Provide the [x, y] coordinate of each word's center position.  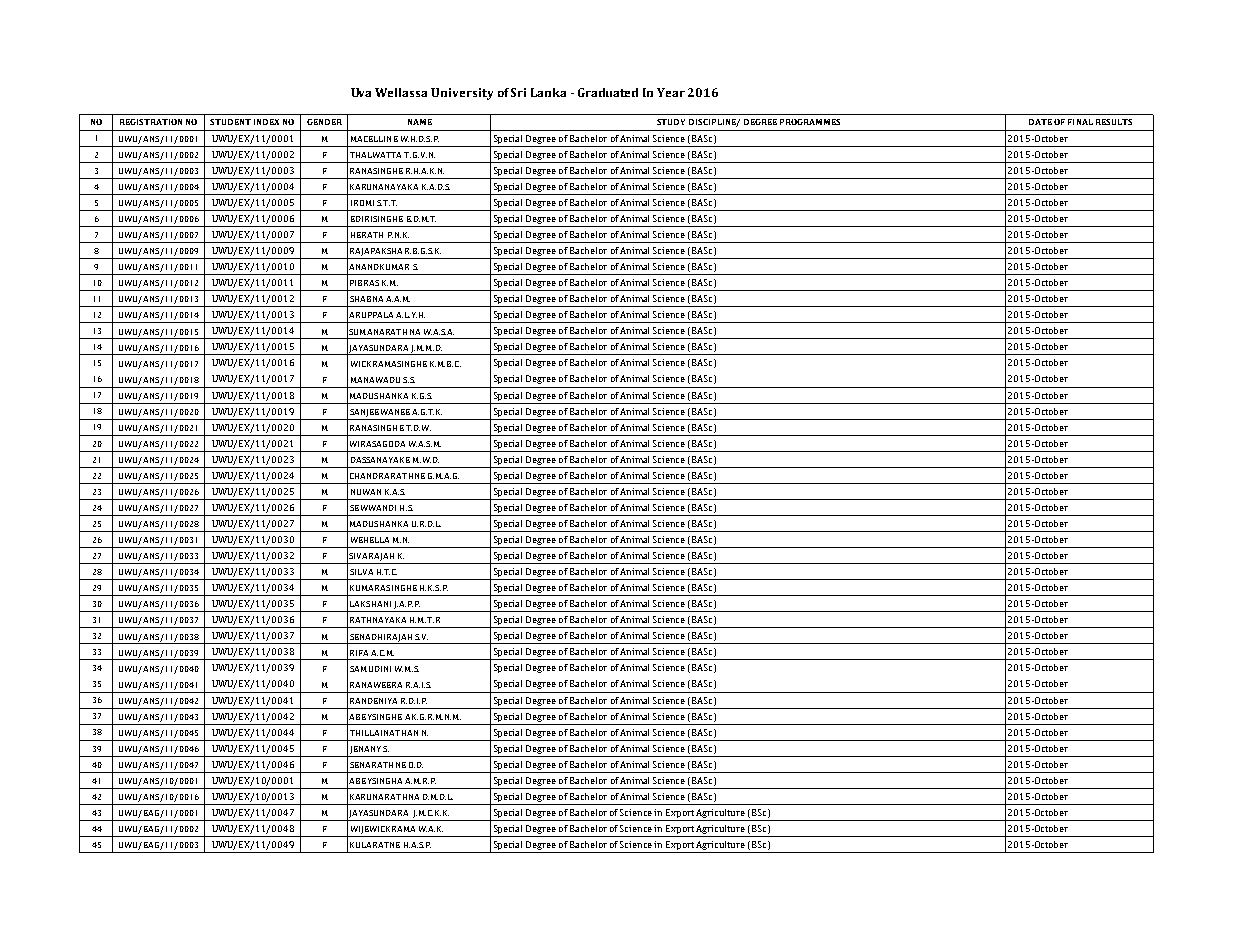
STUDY [671, 122]
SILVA [361, 572]
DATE [1040, 122]
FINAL [1080, 122]
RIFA [359, 653]
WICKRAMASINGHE [389, 364]
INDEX [266, 122]
